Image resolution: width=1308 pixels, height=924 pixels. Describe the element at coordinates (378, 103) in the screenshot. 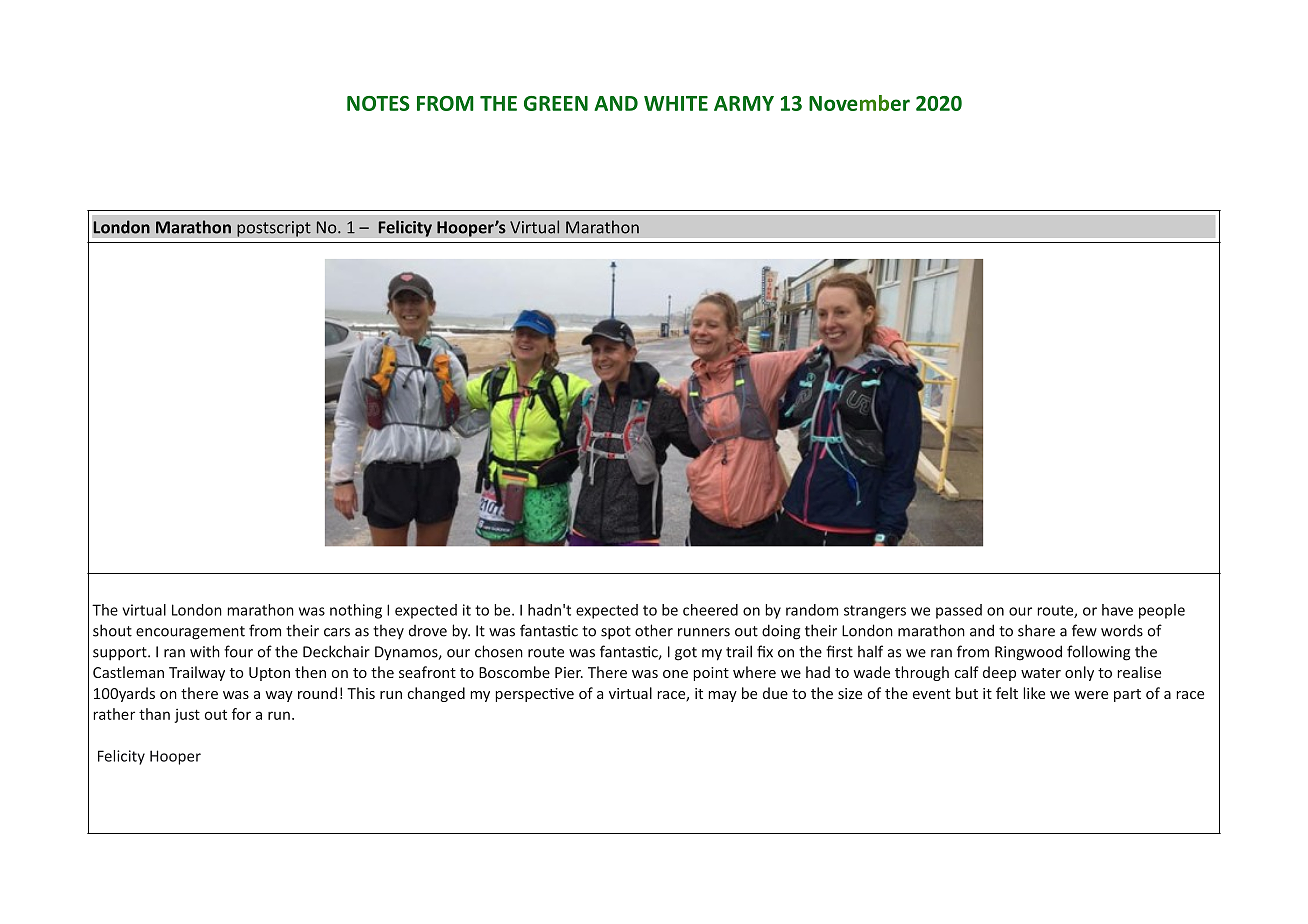

I see `NOTES` at that location.
